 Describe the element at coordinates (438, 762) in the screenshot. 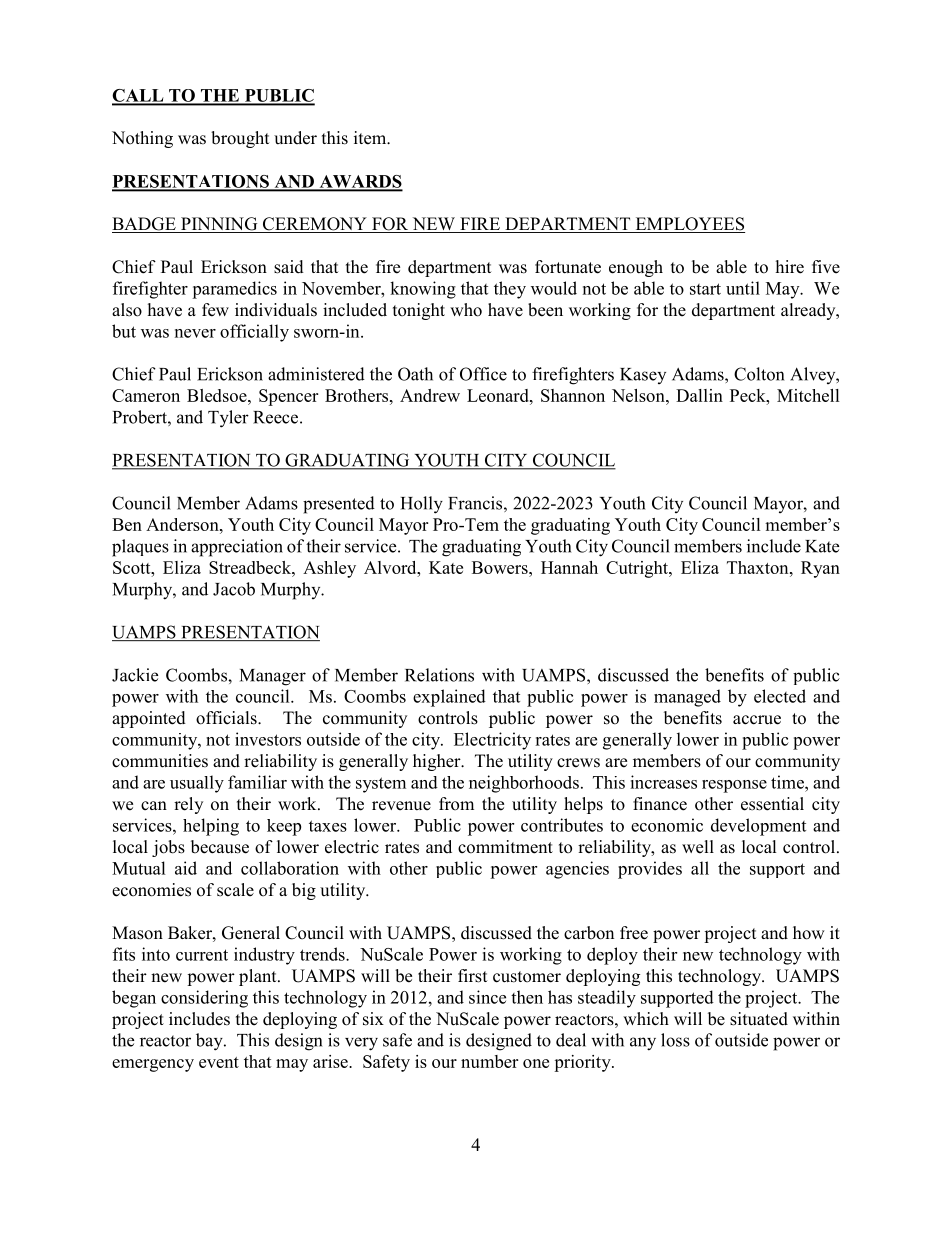

I see `higher` at that location.
